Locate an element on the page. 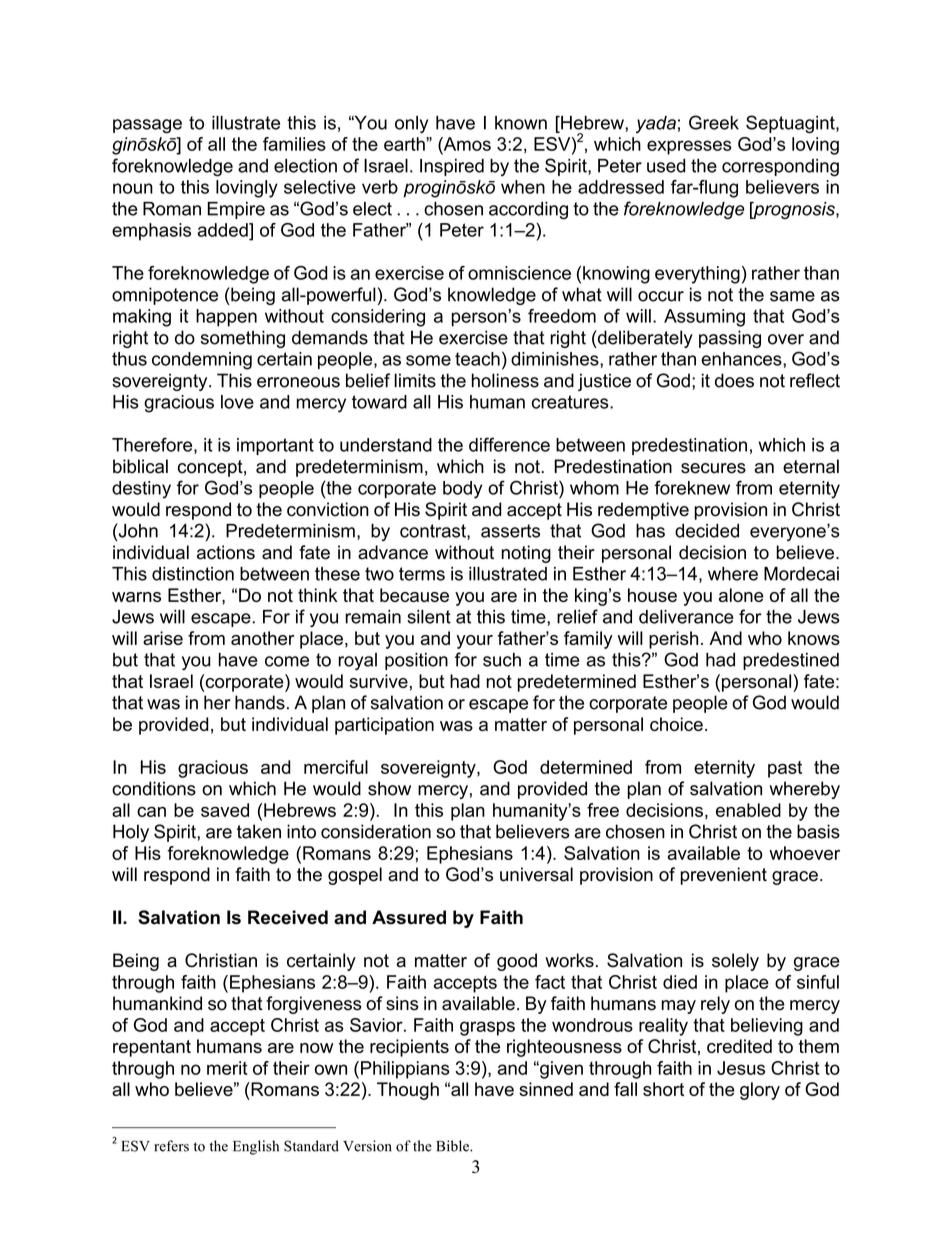 The image size is (952, 1233). arise is located at coordinates (163, 638).
